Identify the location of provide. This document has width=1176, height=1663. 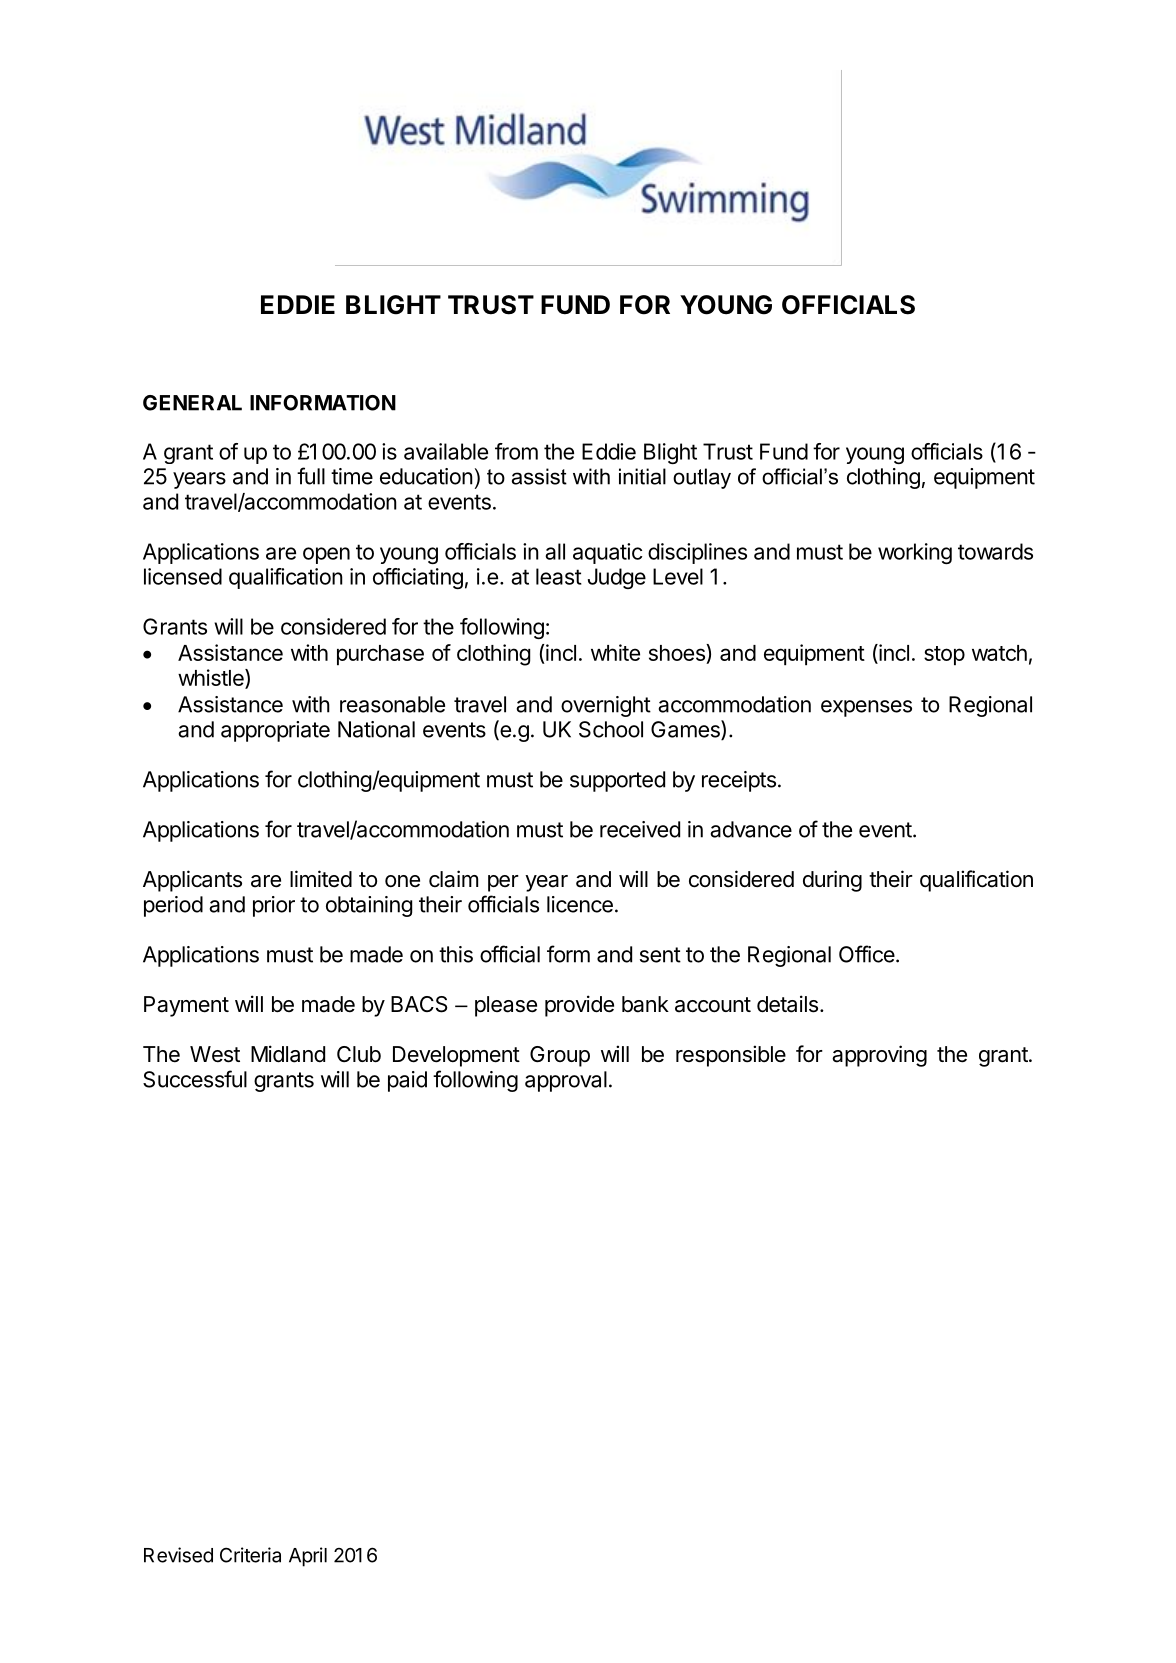
(579, 1006).
